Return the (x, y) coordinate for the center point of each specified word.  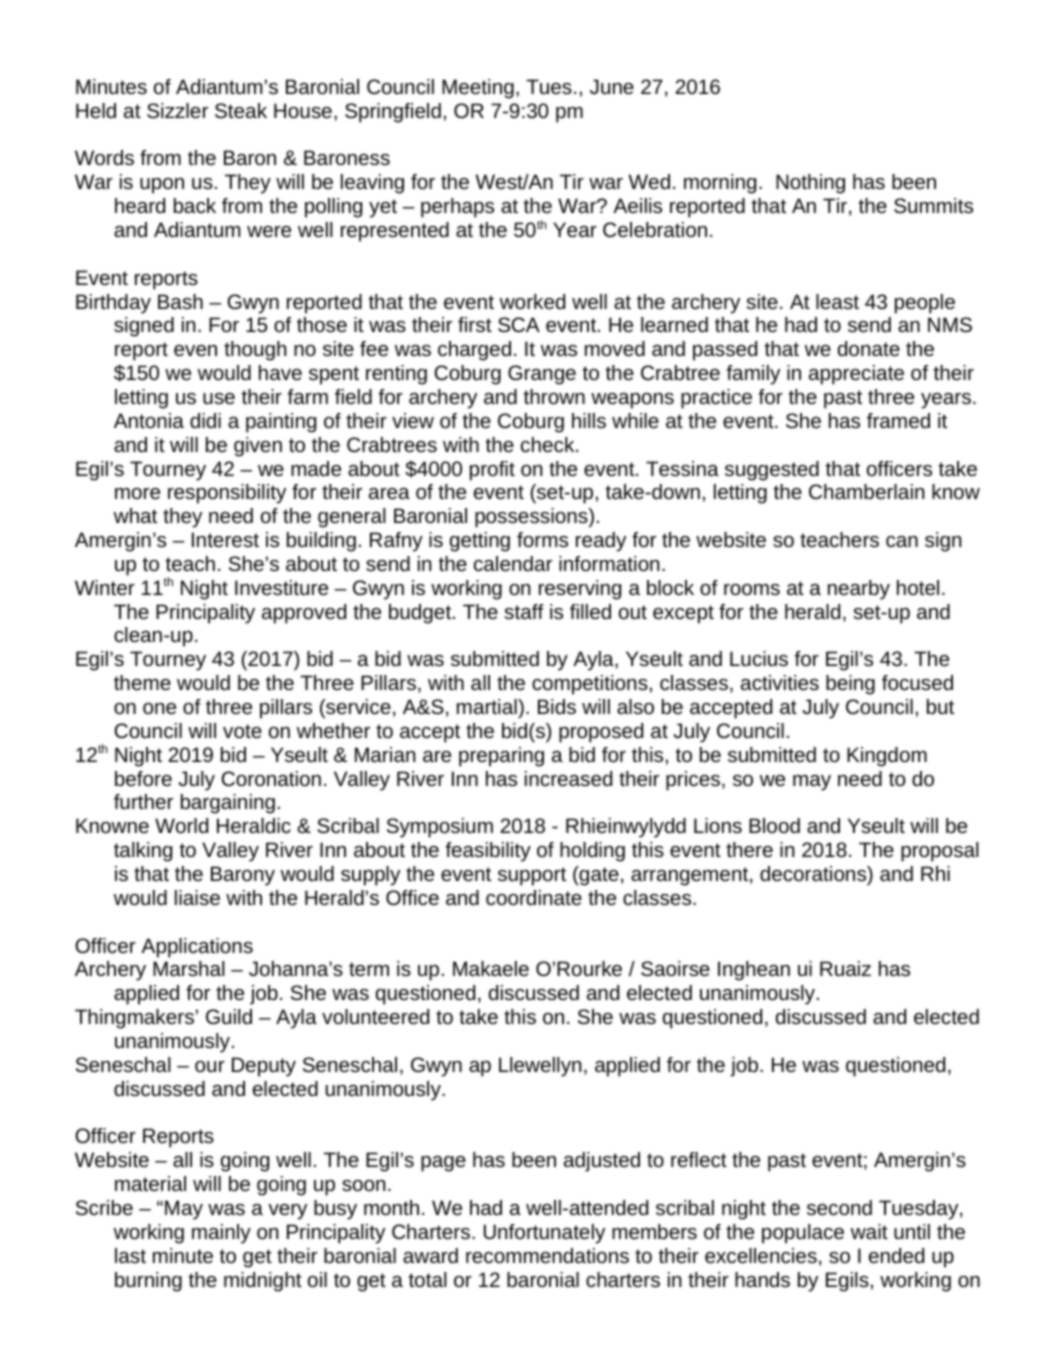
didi (205, 420)
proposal (940, 852)
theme (142, 682)
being (850, 685)
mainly (221, 1234)
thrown (554, 396)
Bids (557, 706)
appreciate (856, 375)
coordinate (534, 897)
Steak (241, 110)
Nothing (810, 184)
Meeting (478, 89)
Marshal (189, 968)
